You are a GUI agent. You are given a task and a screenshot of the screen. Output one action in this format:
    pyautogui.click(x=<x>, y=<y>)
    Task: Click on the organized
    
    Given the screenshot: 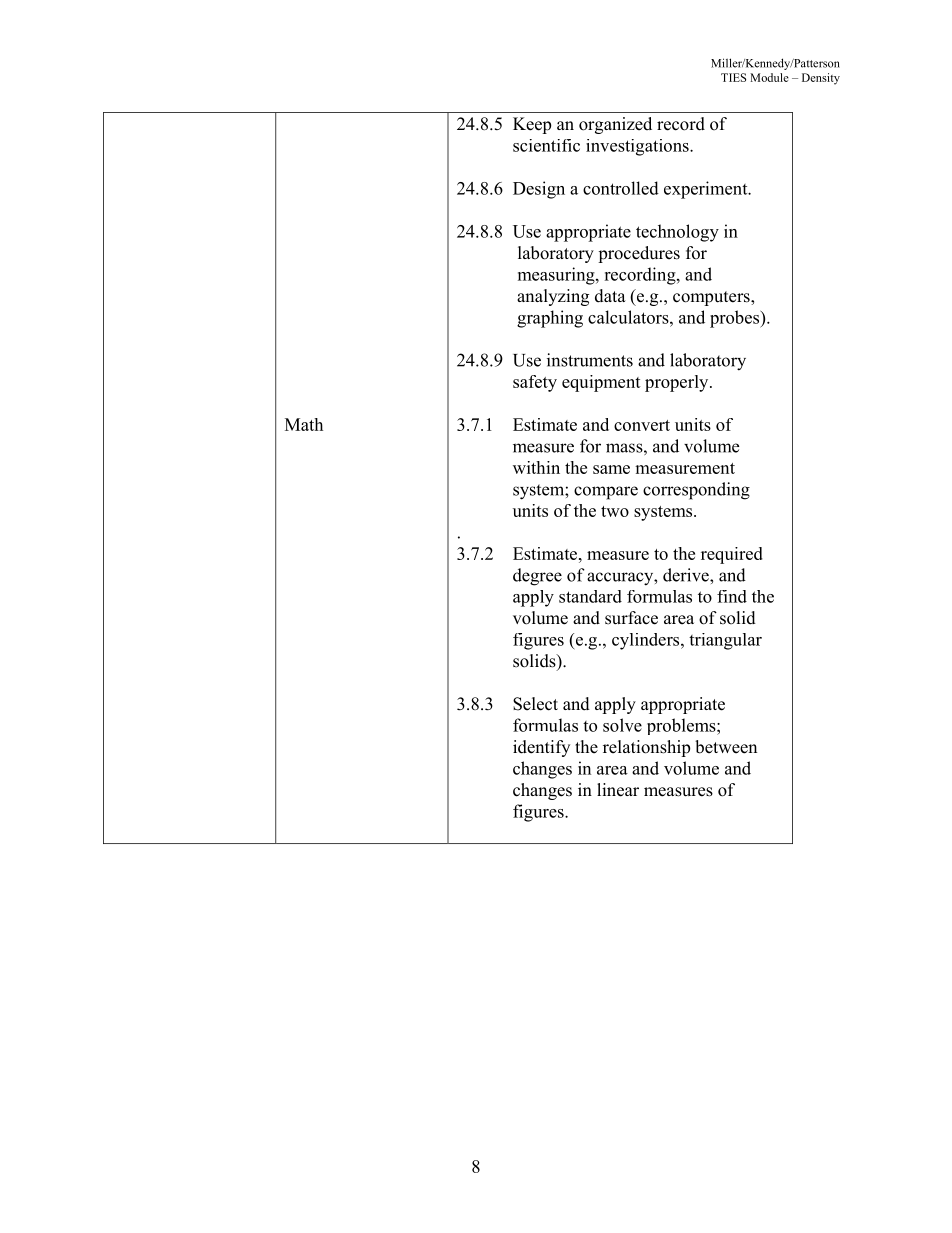 What is the action you would take?
    pyautogui.click(x=615, y=125)
